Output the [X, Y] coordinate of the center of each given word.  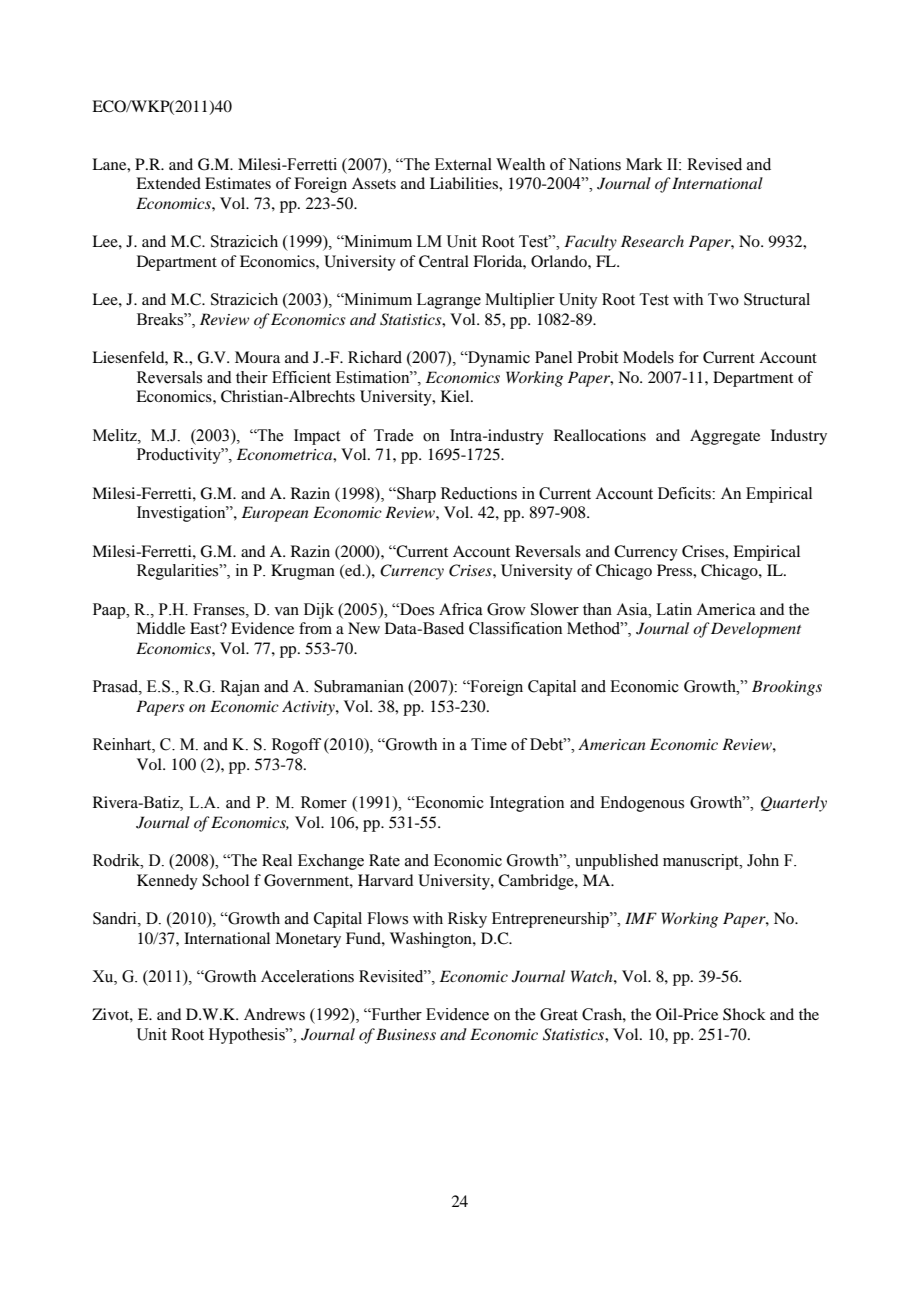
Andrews [274, 1014]
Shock [744, 1014]
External [463, 164]
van [286, 611]
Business [406, 1034]
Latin [674, 609]
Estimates [238, 183]
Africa [461, 609]
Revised [714, 164]
